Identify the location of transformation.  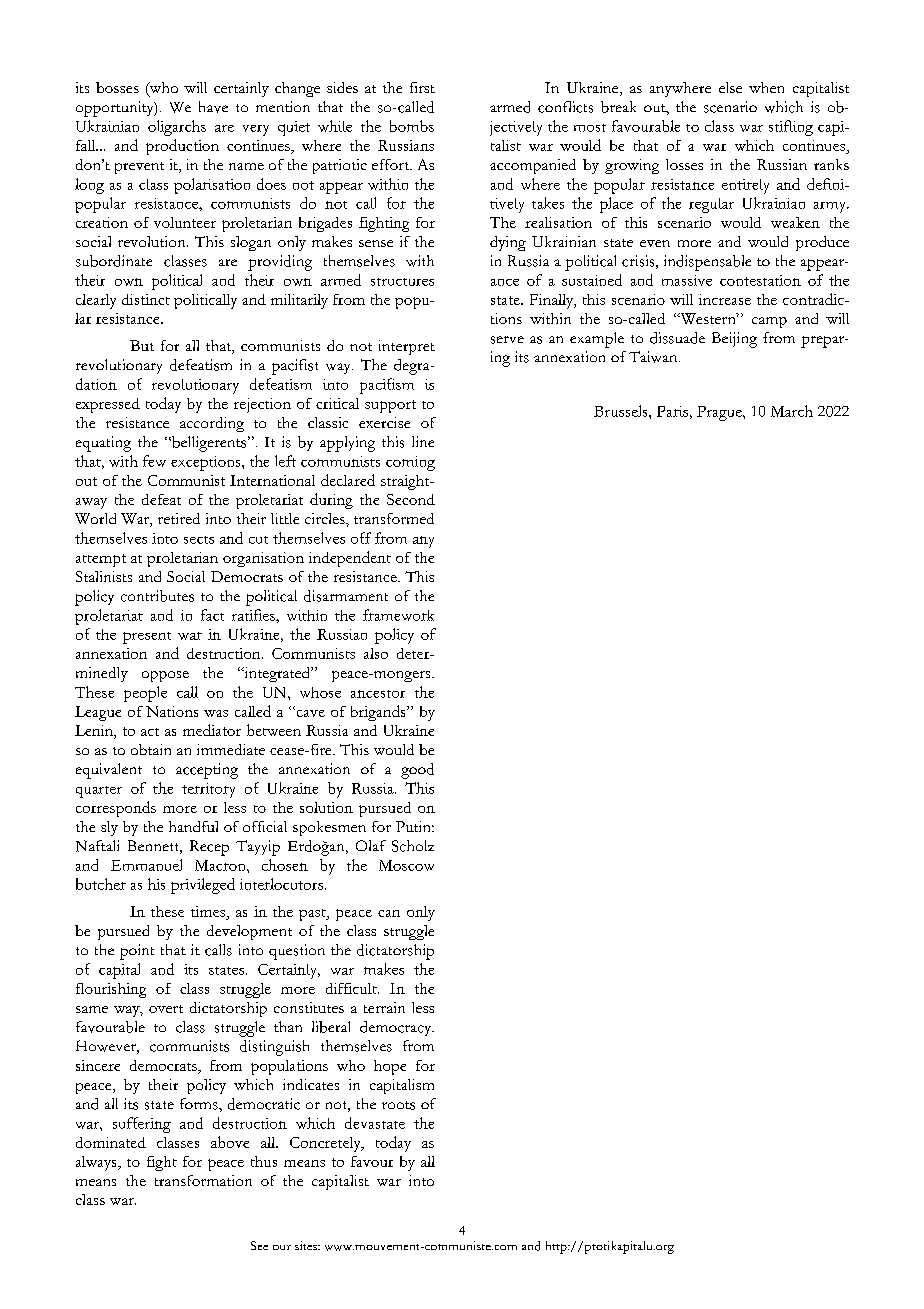
(203, 1180).
